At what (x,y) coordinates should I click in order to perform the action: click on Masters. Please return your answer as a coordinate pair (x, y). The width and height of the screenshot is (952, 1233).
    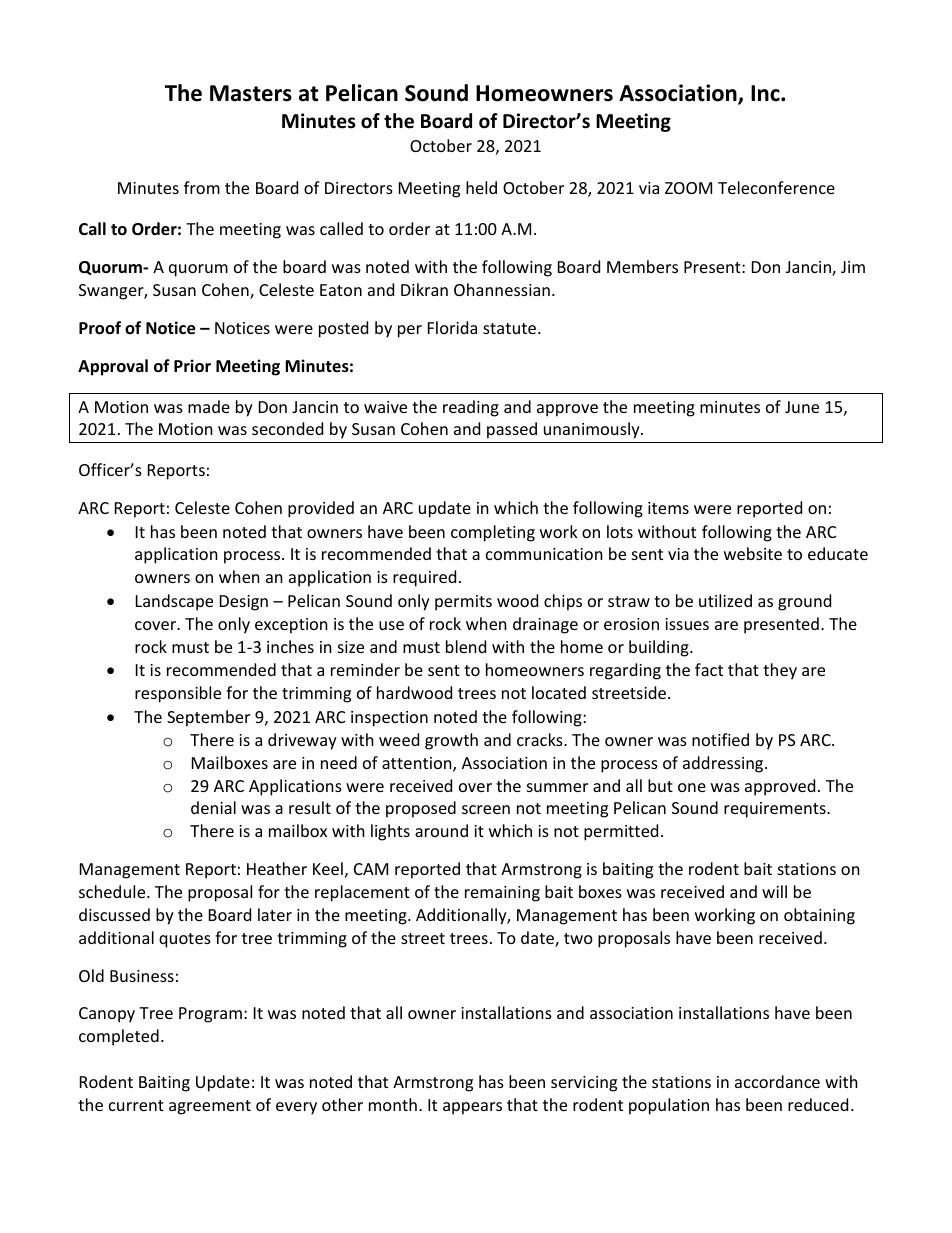
    Looking at the image, I should click on (251, 93).
